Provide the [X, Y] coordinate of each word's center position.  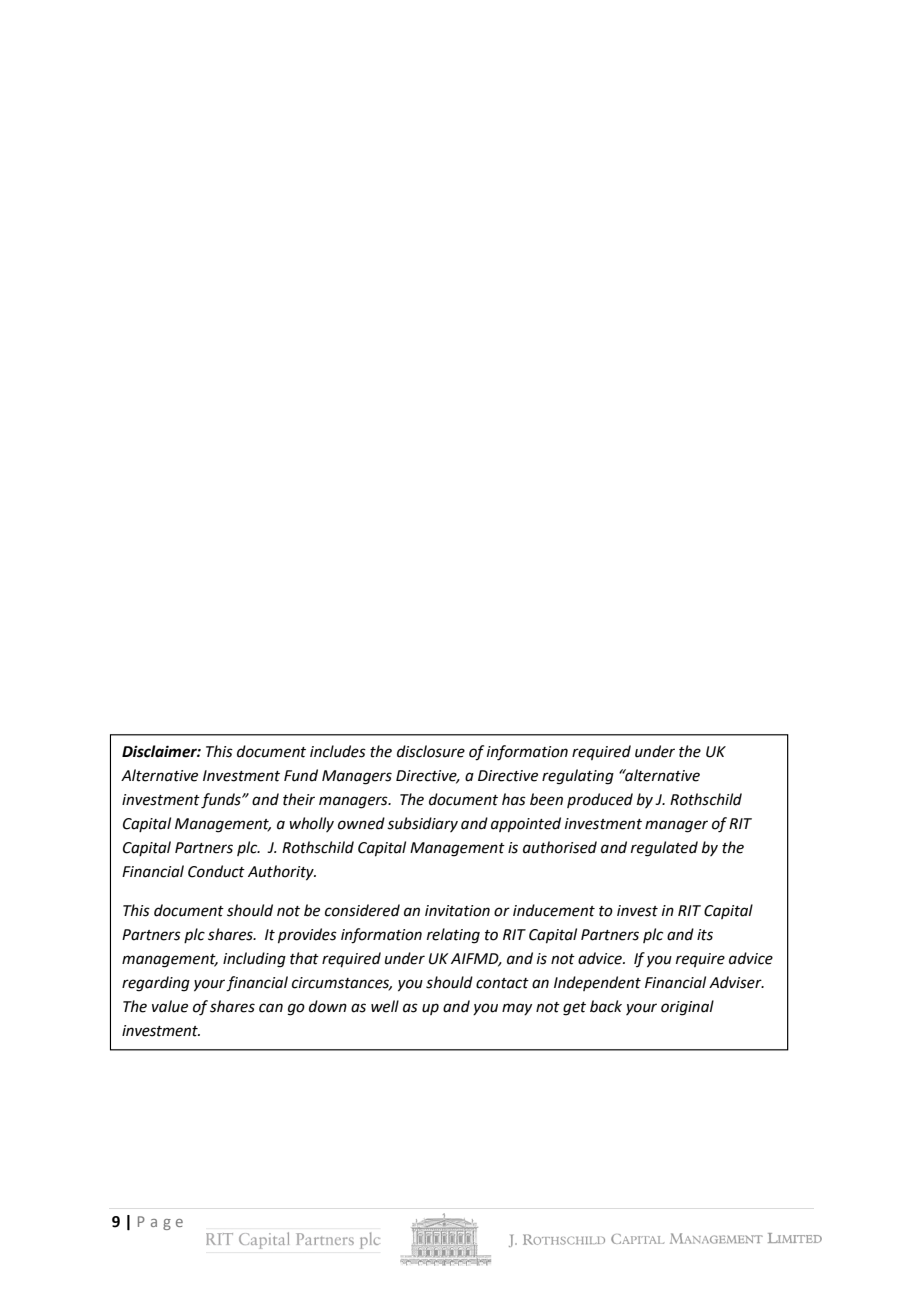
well [385, 1006]
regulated [664, 849]
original [687, 1008]
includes [338, 751]
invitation [457, 911]
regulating [578, 777]
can [271, 1008]
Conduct [216, 871]
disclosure [431, 751]
